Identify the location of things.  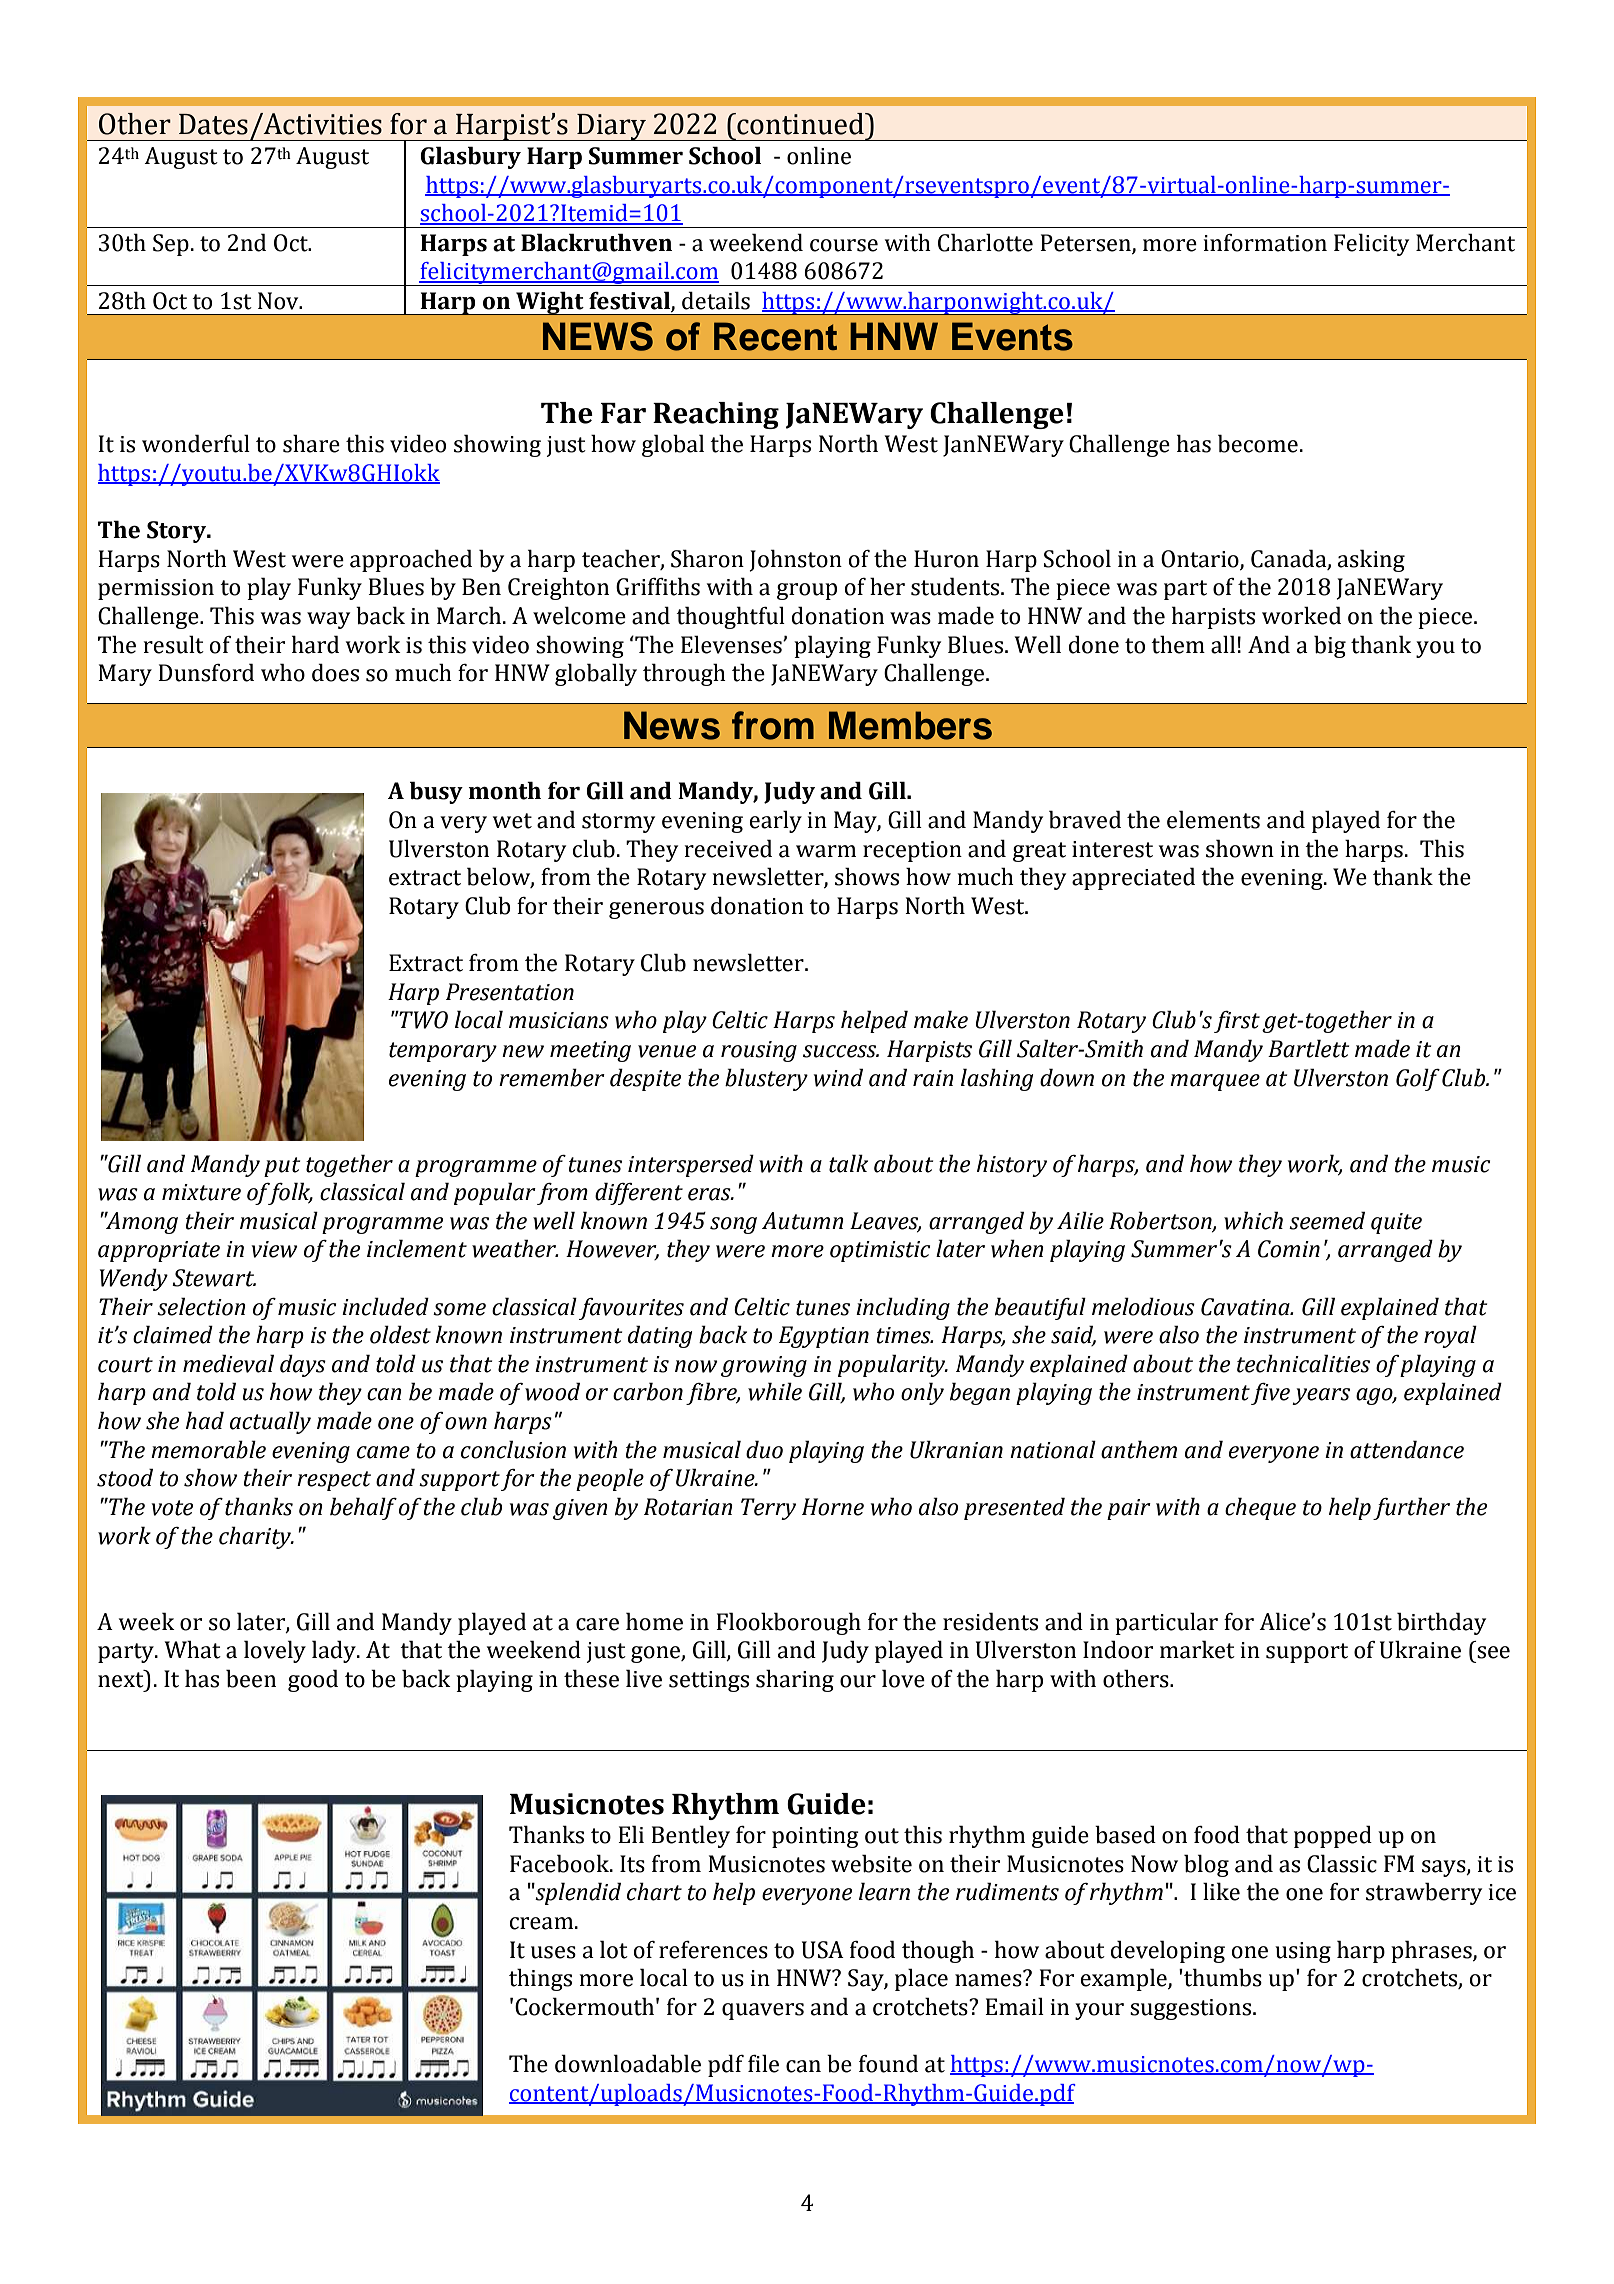
(540, 1979).
